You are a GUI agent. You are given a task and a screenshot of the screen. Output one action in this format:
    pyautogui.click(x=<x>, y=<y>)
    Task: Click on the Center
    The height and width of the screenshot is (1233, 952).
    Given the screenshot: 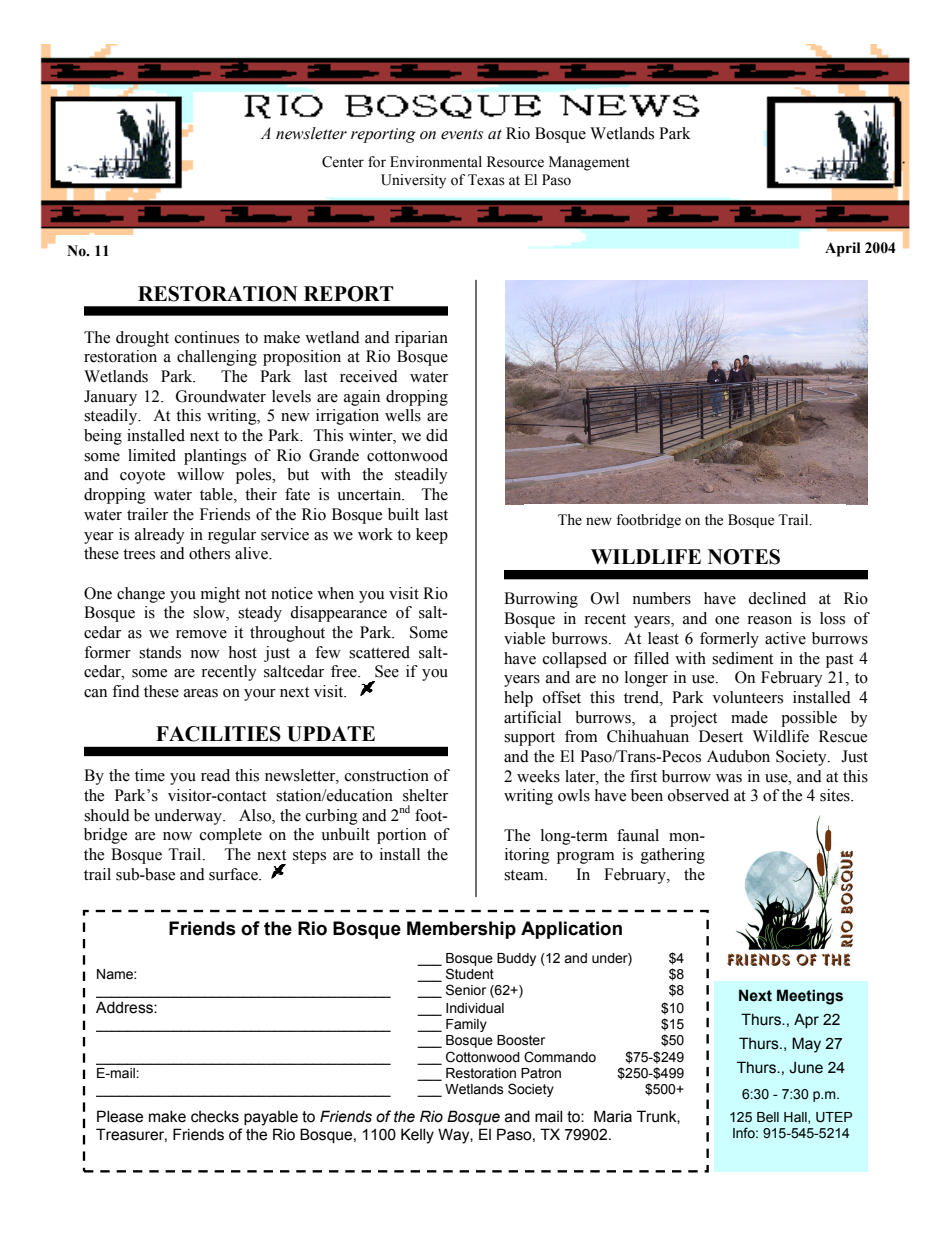 What is the action you would take?
    pyautogui.click(x=343, y=162)
